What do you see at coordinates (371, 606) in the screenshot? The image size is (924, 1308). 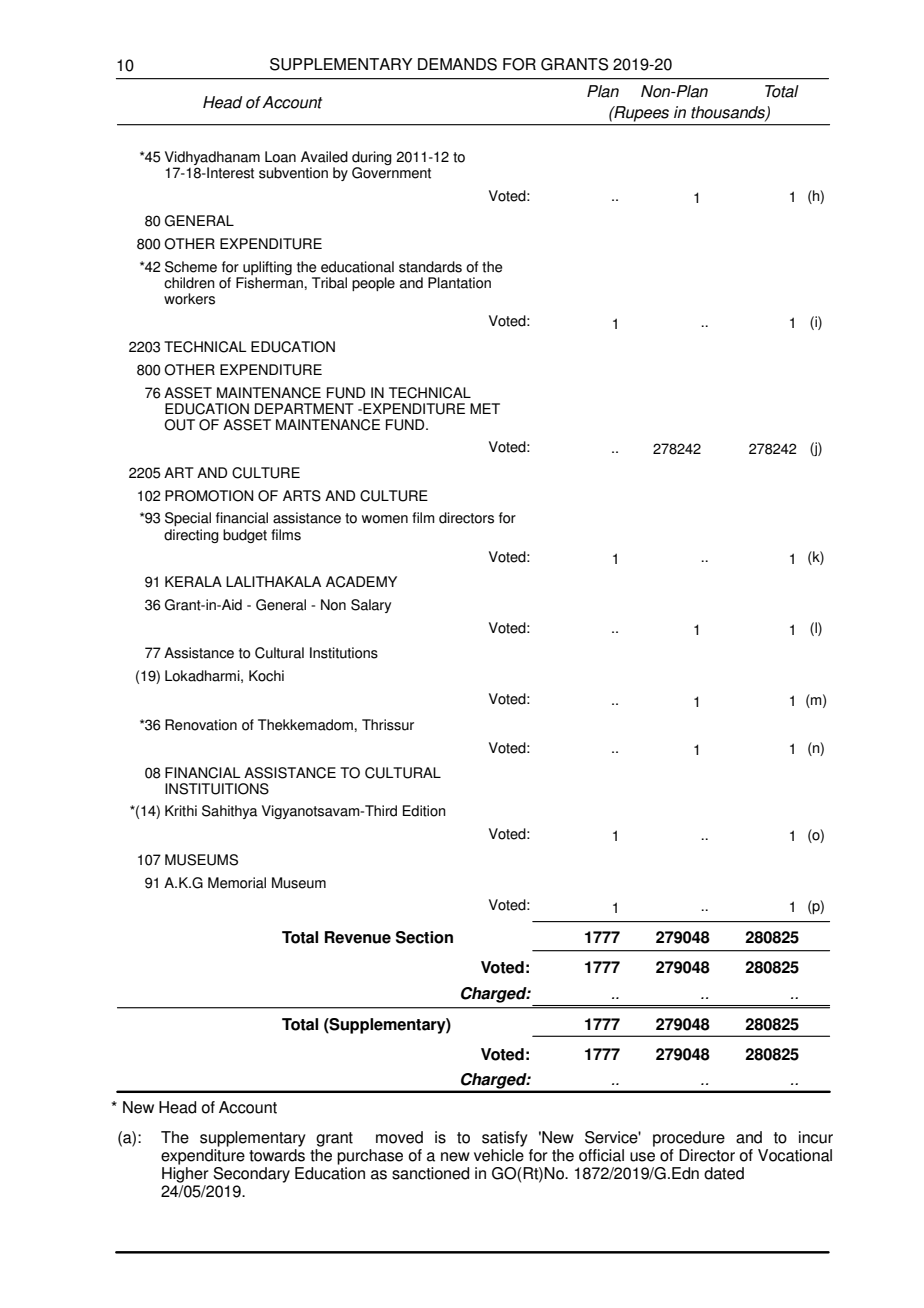 I see `Salary` at bounding box center [371, 606].
